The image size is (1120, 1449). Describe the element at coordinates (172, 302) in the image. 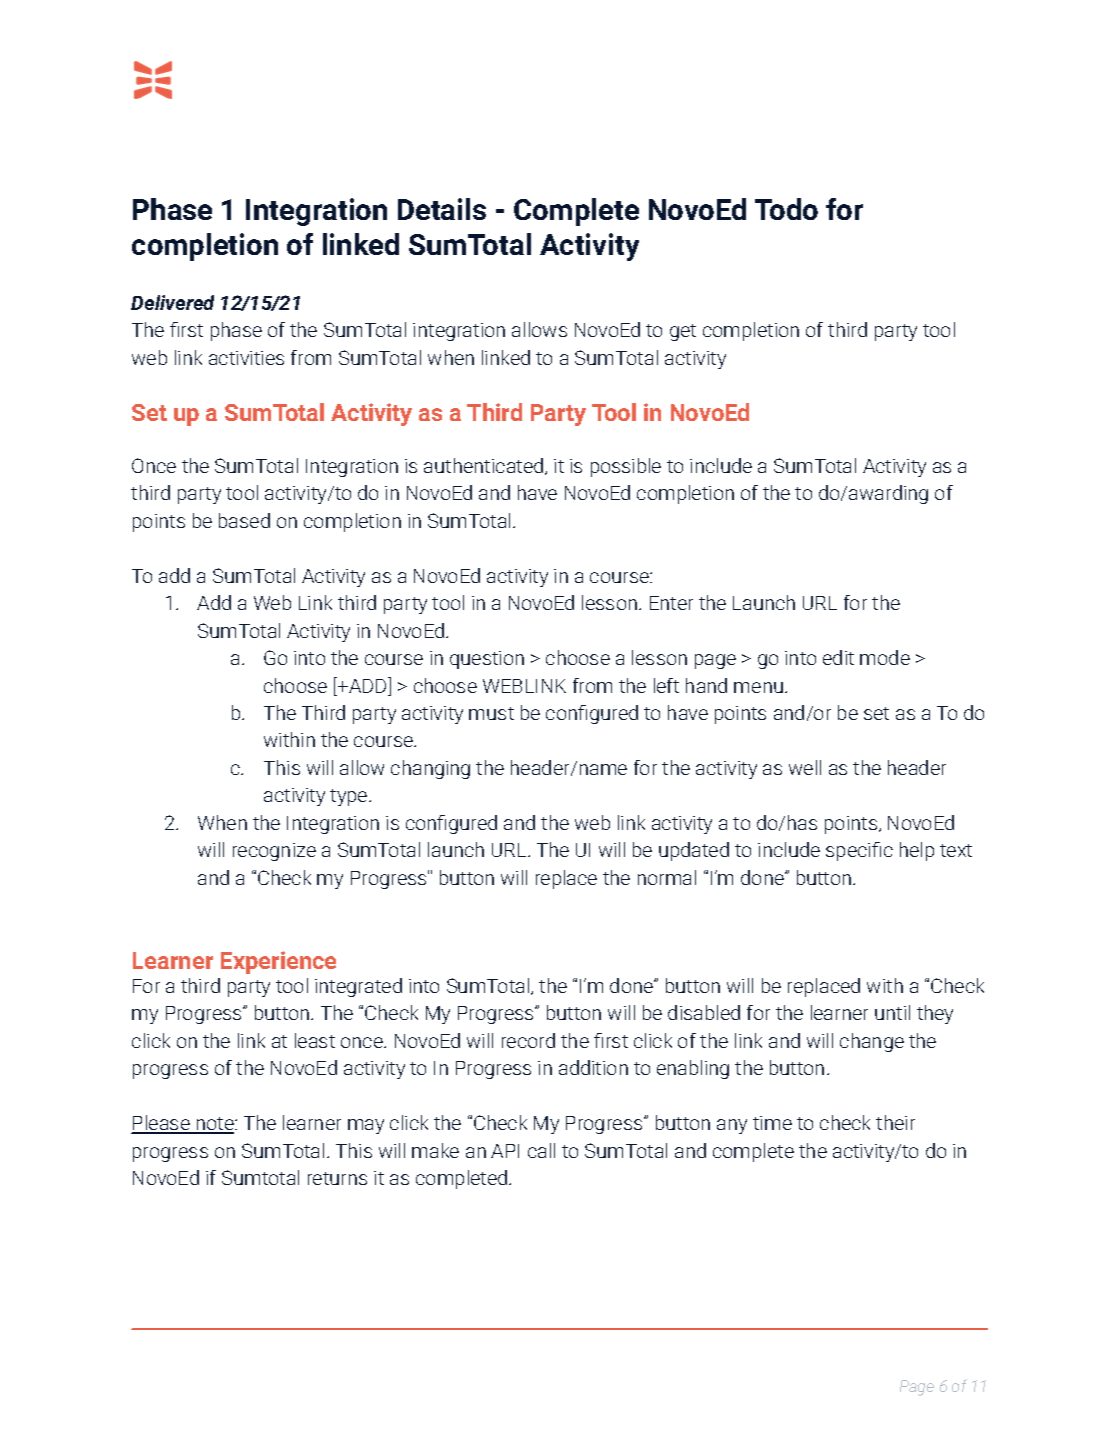

I see `Delivered` at that location.
